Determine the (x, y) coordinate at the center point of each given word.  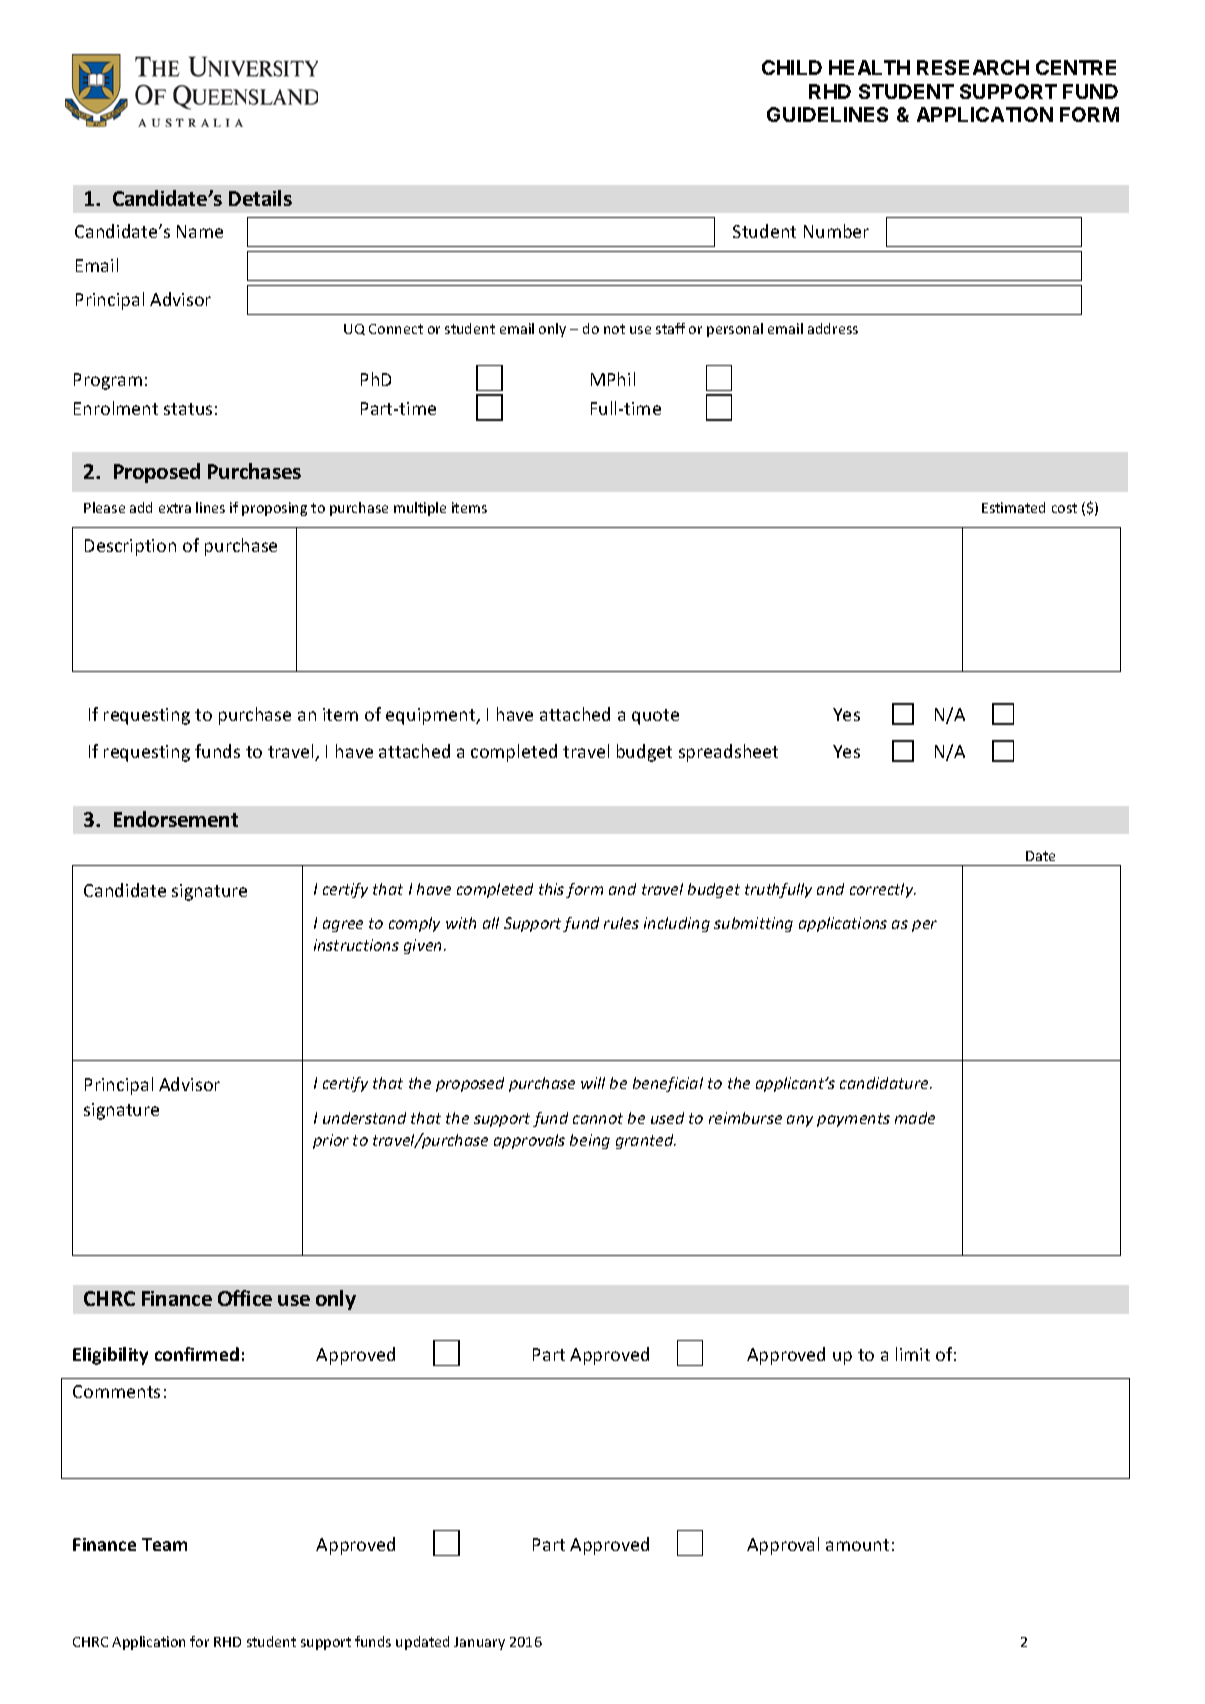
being (590, 1141)
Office (245, 1298)
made (915, 1118)
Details (260, 198)
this (551, 889)
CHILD (792, 67)
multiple (420, 509)
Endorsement (176, 819)
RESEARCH (973, 67)
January (479, 1643)
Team (164, 1544)
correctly (883, 890)
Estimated (1013, 507)
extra (175, 508)
